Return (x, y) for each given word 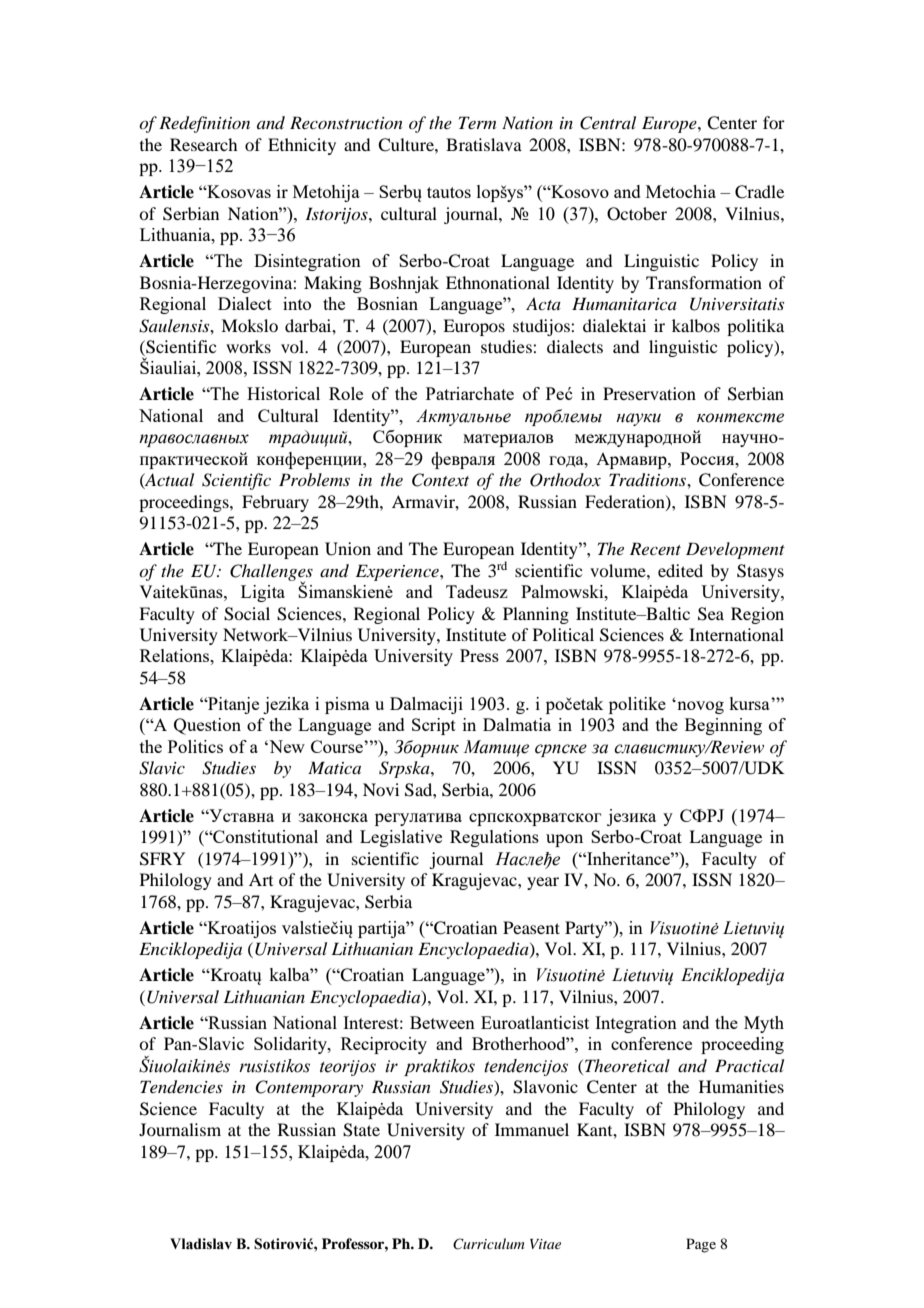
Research (203, 144)
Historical (283, 393)
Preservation (649, 393)
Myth (764, 1024)
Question (207, 726)
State (361, 1130)
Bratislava (484, 144)
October (637, 214)
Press (479, 655)
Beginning (723, 726)
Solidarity (291, 1045)
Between (442, 1022)
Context (440, 480)
